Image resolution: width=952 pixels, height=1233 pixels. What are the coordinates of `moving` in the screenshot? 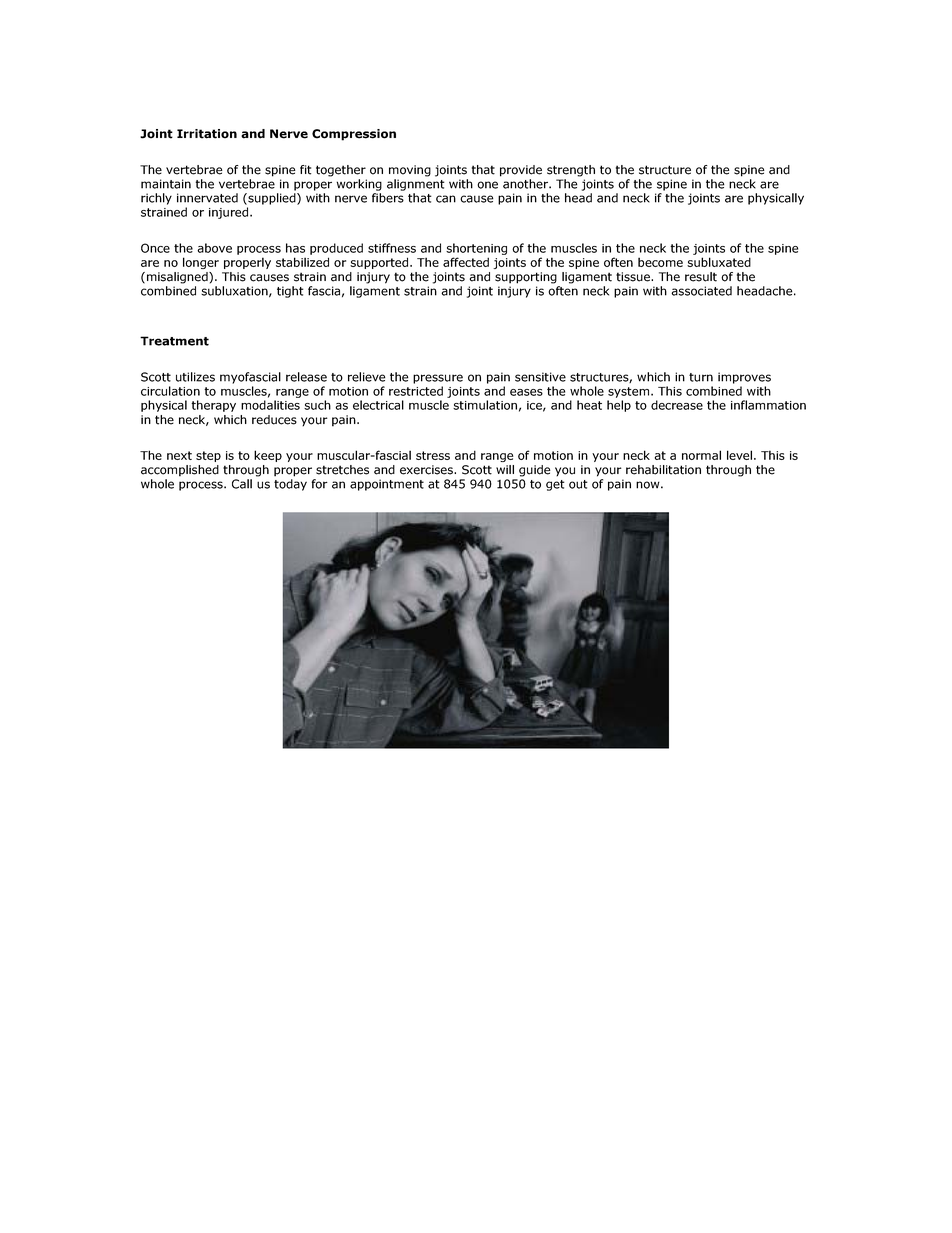 It's located at (410, 171).
